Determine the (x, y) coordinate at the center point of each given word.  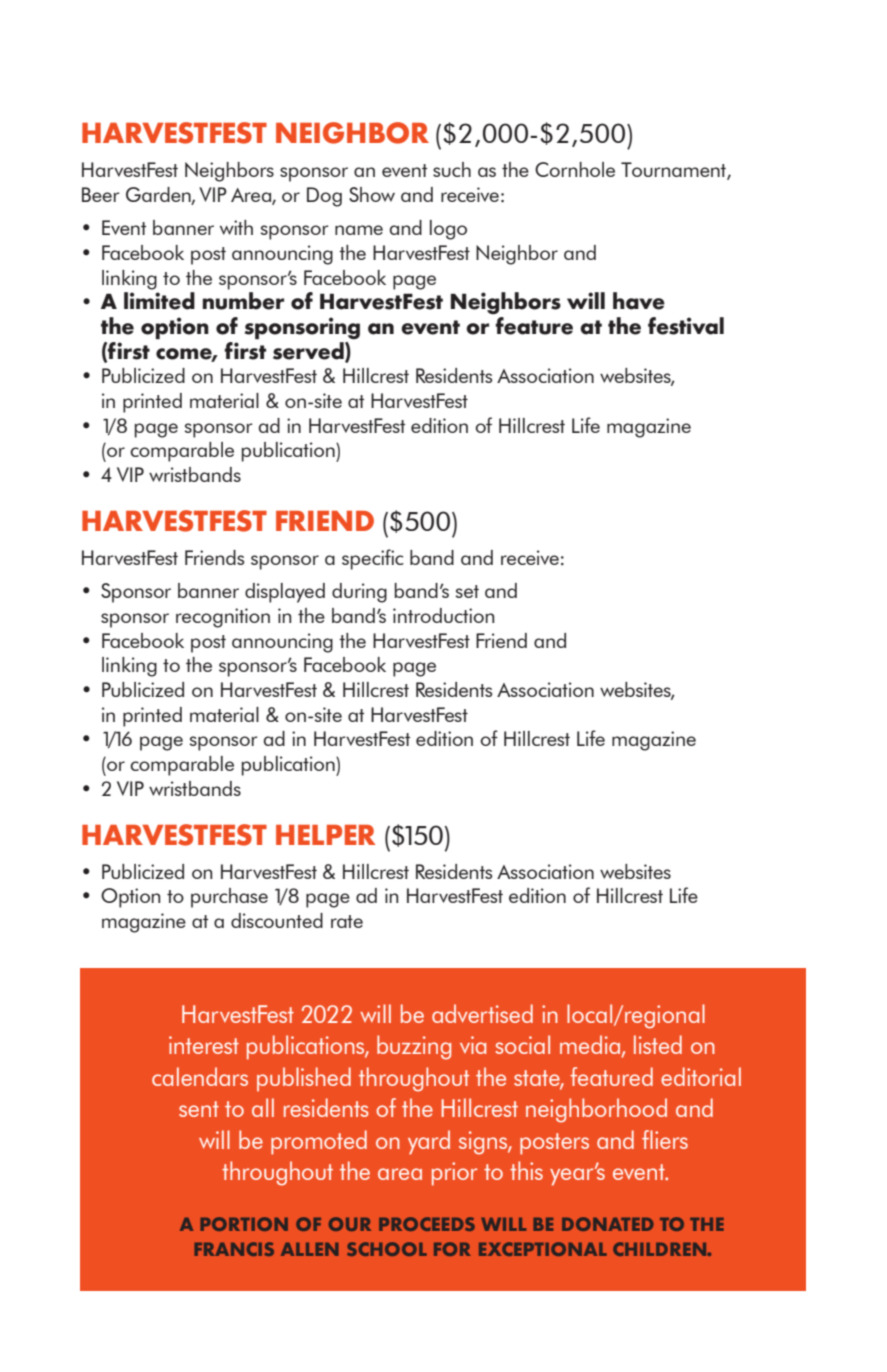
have (639, 301)
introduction (443, 615)
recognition (223, 618)
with (236, 227)
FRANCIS (234, 1249)
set (467, 591)
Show (372, 194)
